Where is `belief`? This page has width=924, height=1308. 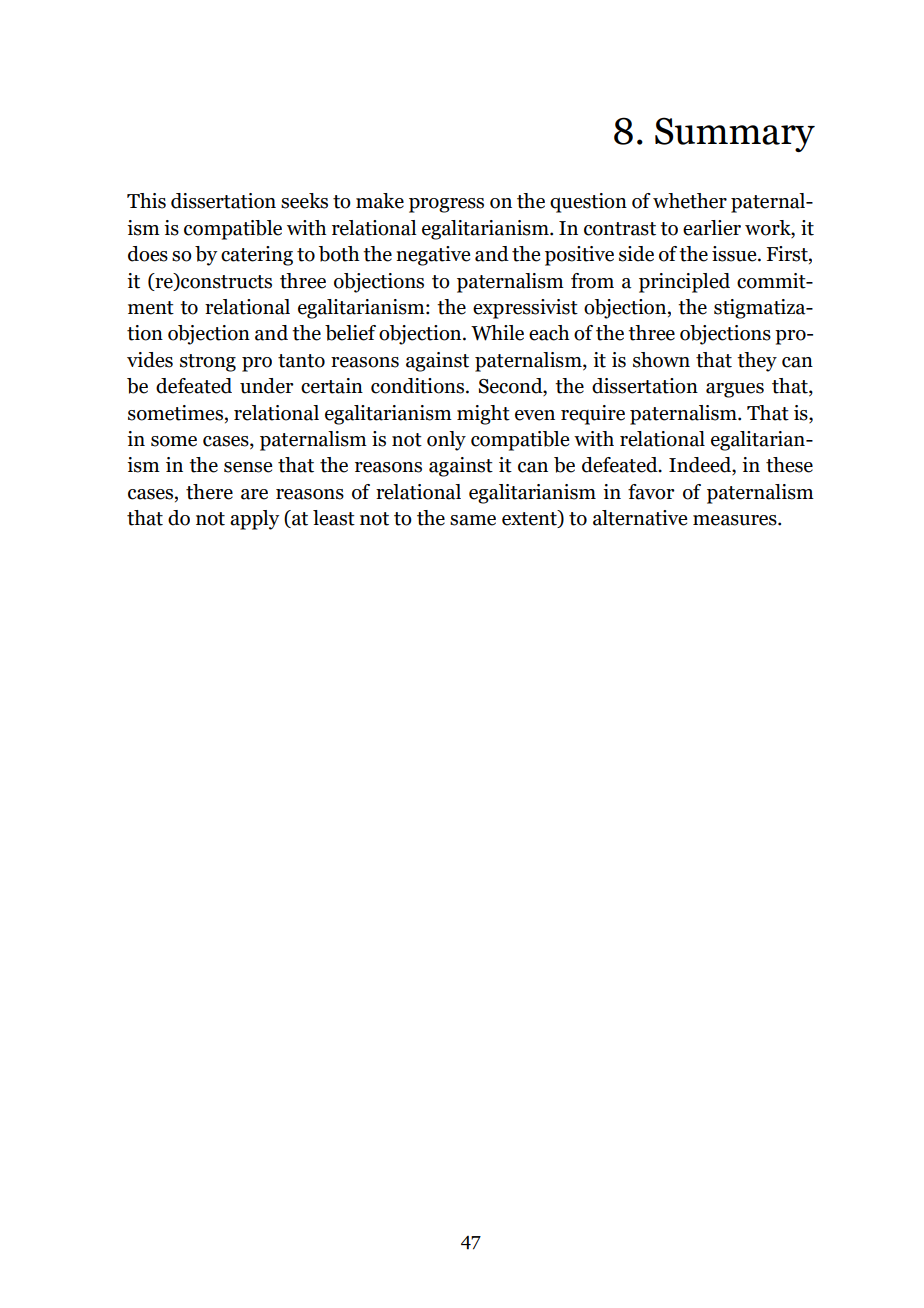
belief is located at coordinates (350, 333).
